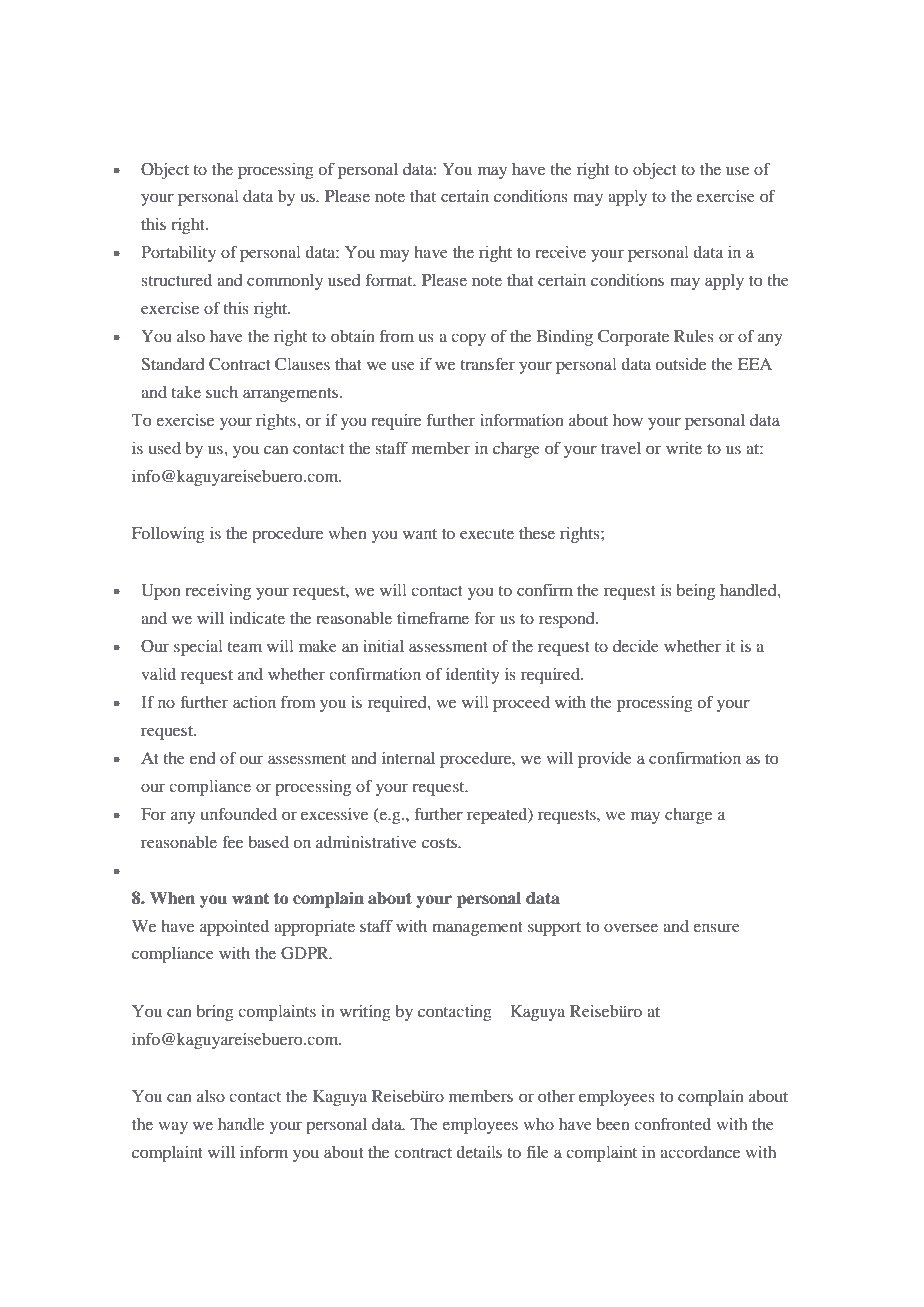 The height and width of the document is (1307, 924). I want to click on way, so click(173, 1127).
